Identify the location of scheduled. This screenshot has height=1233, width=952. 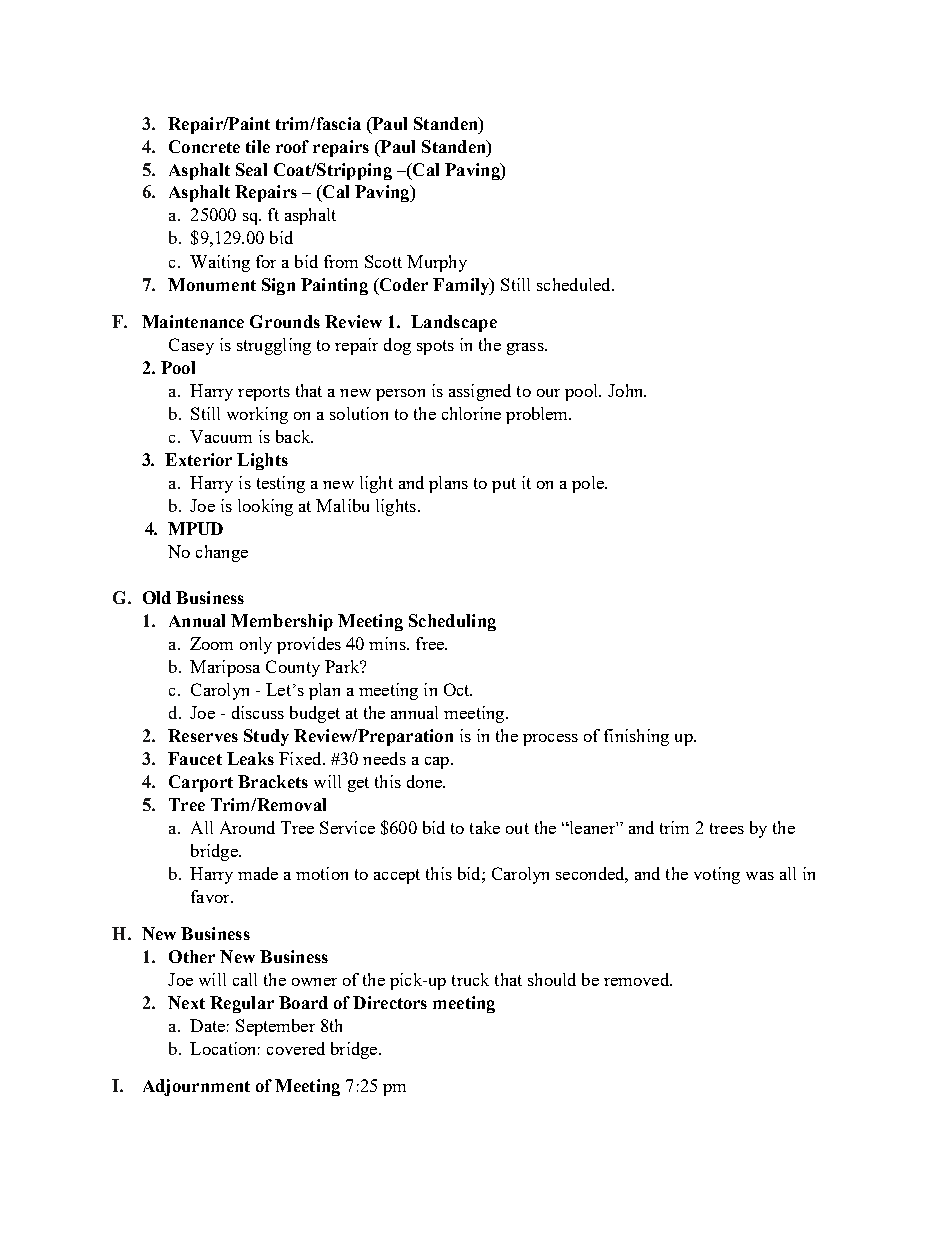
(575, 284).
